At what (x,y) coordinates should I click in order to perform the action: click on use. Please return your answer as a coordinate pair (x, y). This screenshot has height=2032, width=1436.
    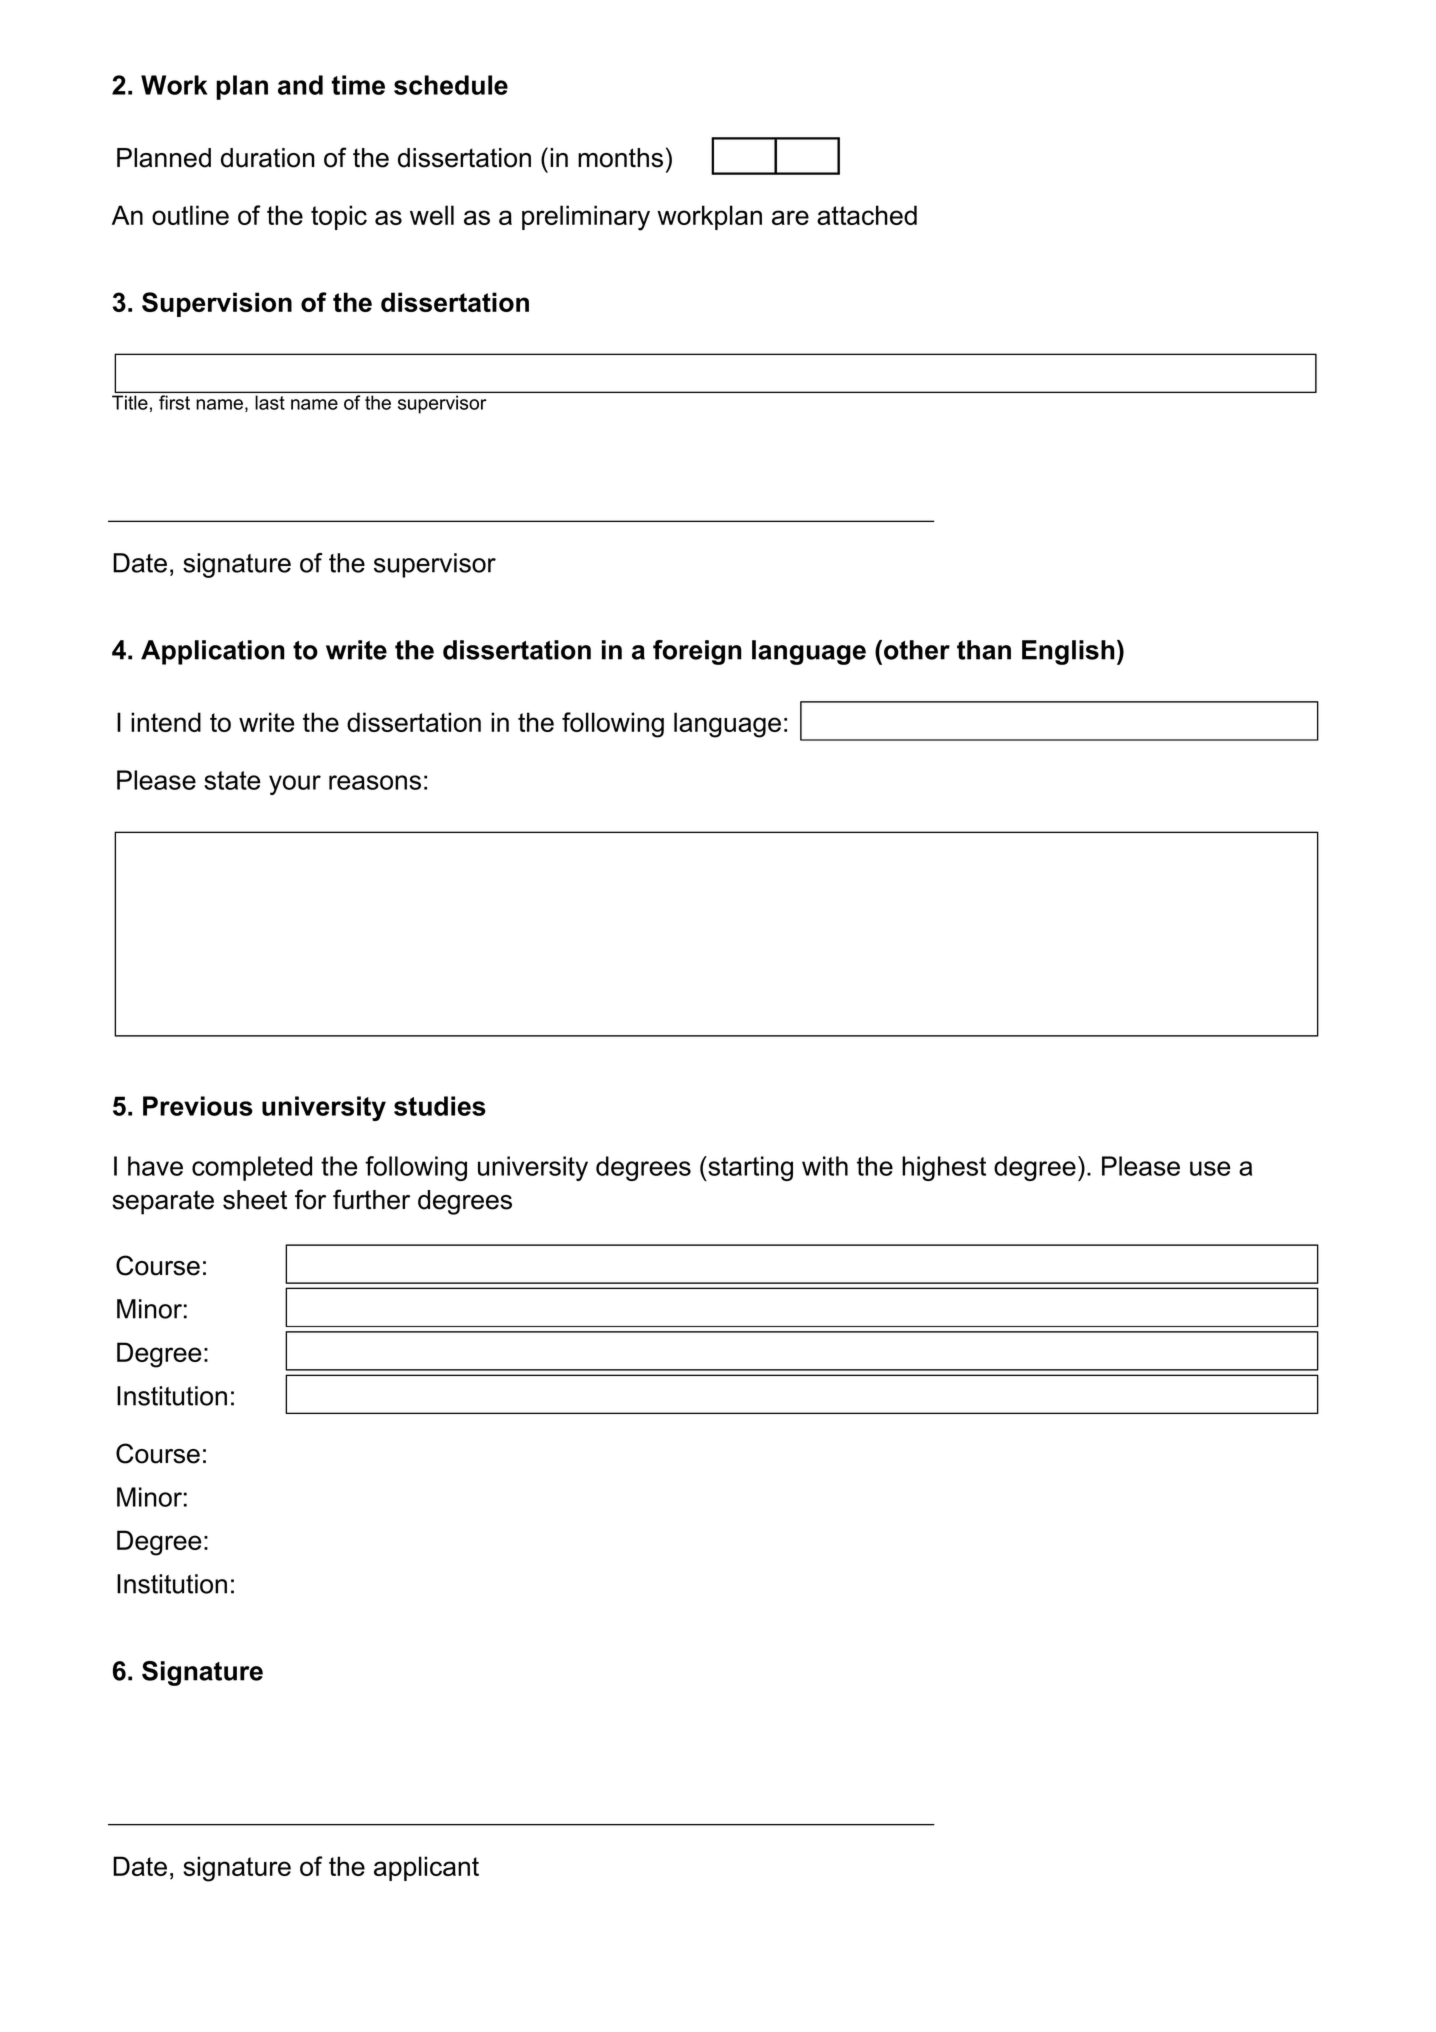
    Looking at the image, I should click on (1210, 1168).
